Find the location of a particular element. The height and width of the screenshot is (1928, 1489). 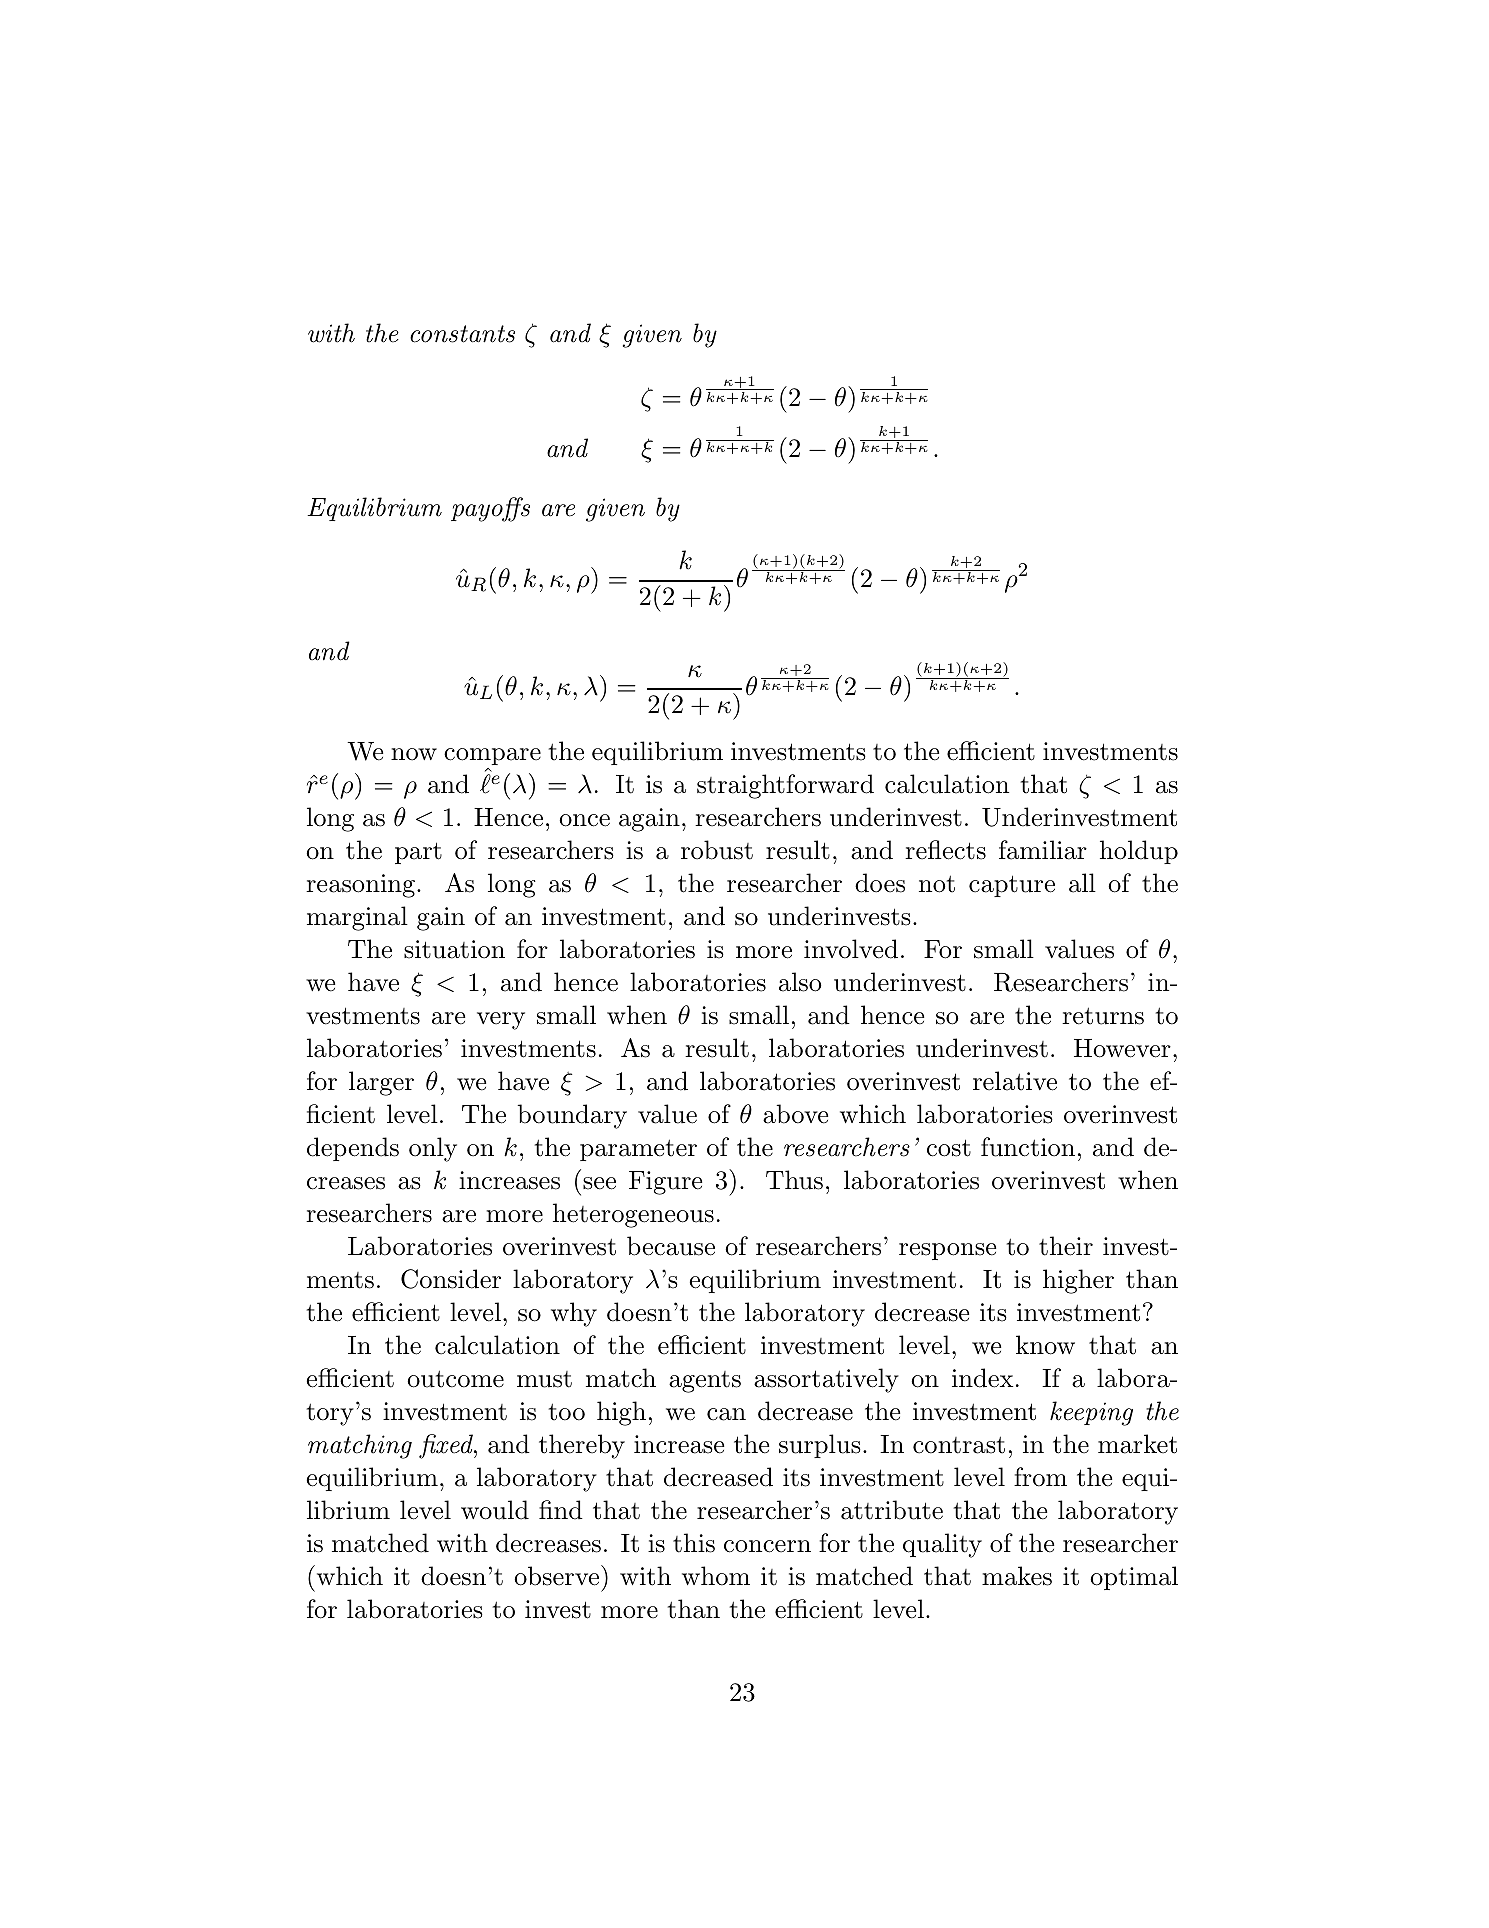

payoffs is located at coordinates (490, 509).
